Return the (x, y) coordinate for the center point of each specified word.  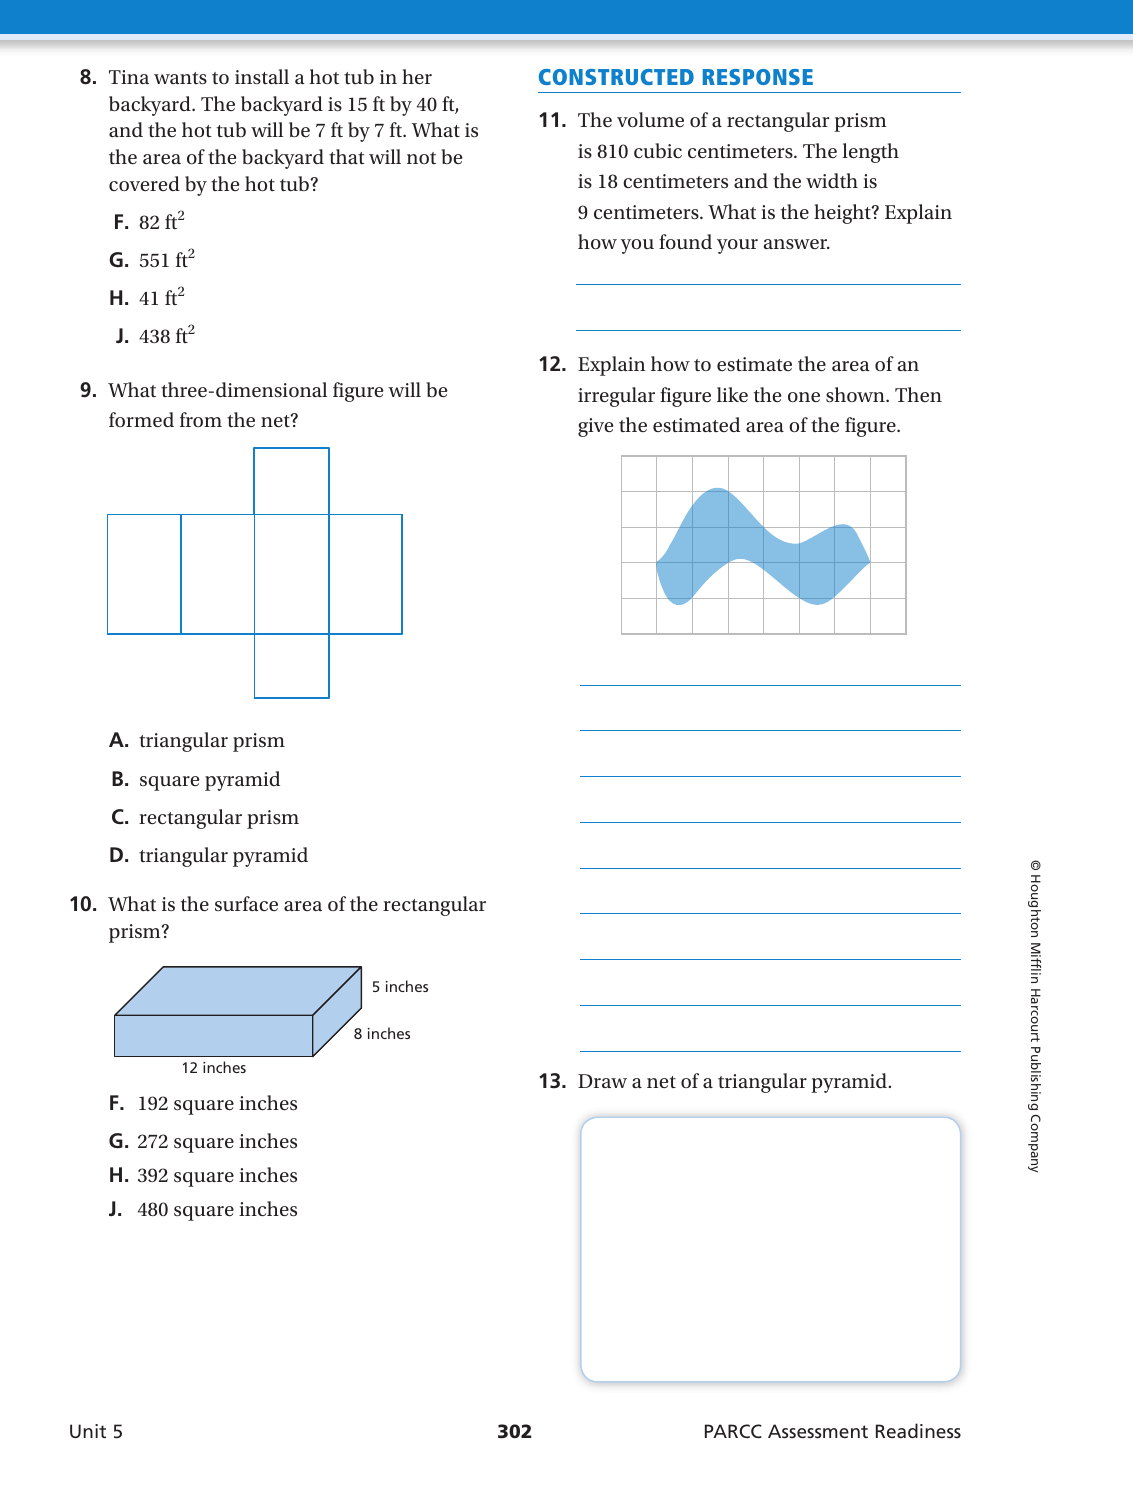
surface (246, 903)
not (421, 158)
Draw (602, 1081)
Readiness (918, 1430)
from (201, 419)
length (870, 153)
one (804, 397)
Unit (88, 1431)
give (595, 427)
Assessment (818, 1431)
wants (180, 78)
